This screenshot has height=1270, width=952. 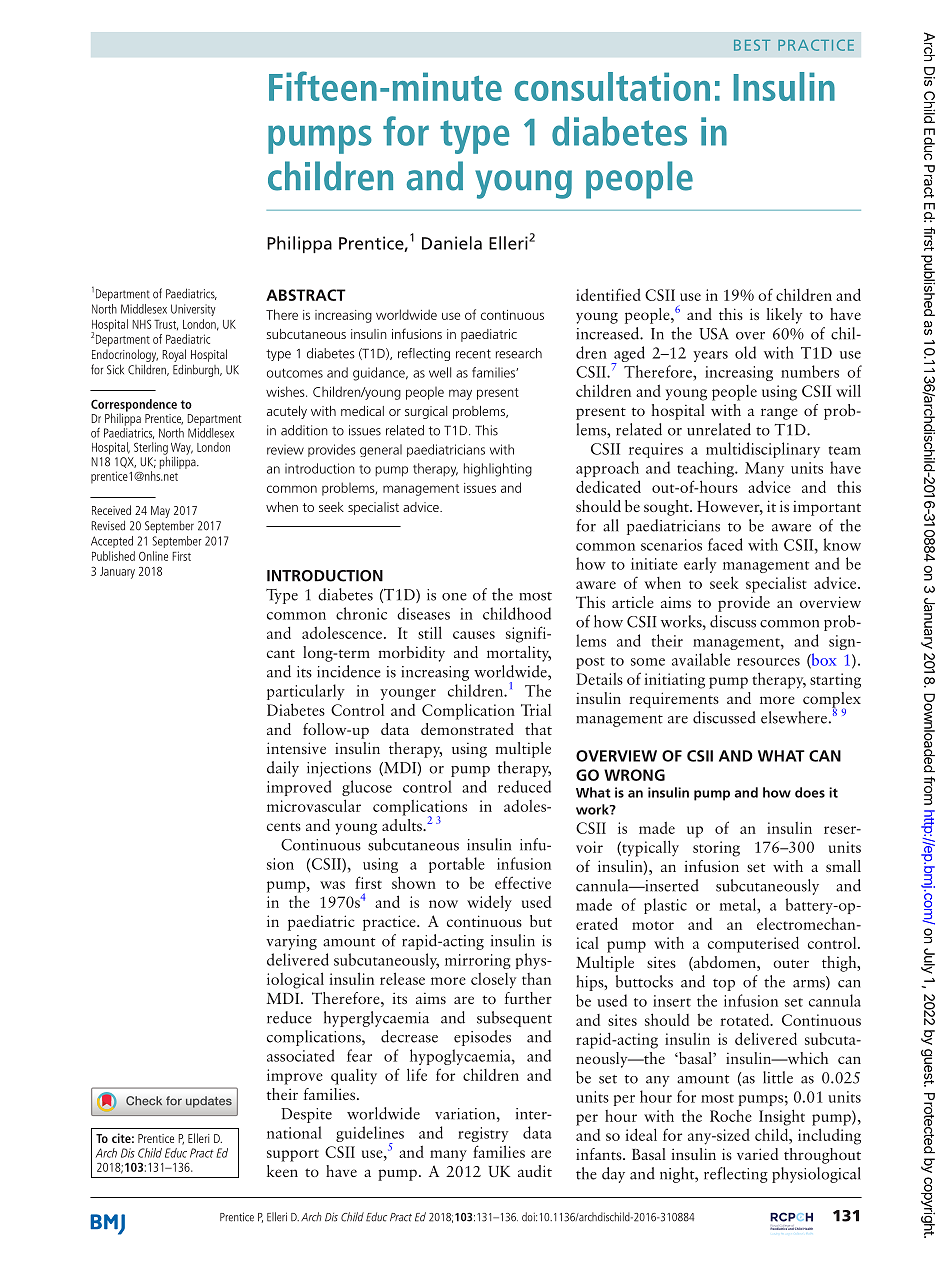 I want to click on Sterling, so click(x=151, y=448).
